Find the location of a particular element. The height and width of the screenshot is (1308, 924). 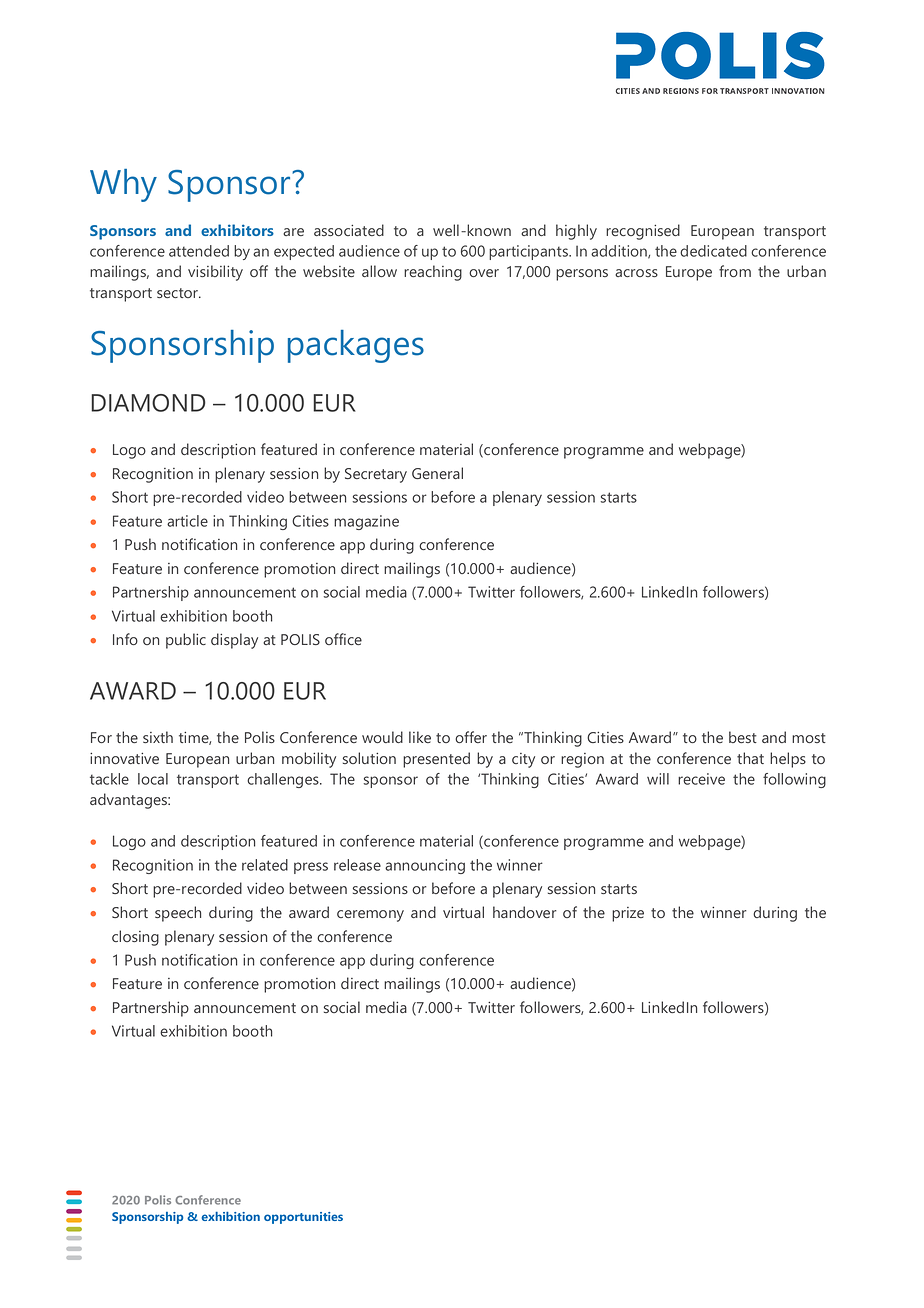

attended is located at coordinates (199, 251).
